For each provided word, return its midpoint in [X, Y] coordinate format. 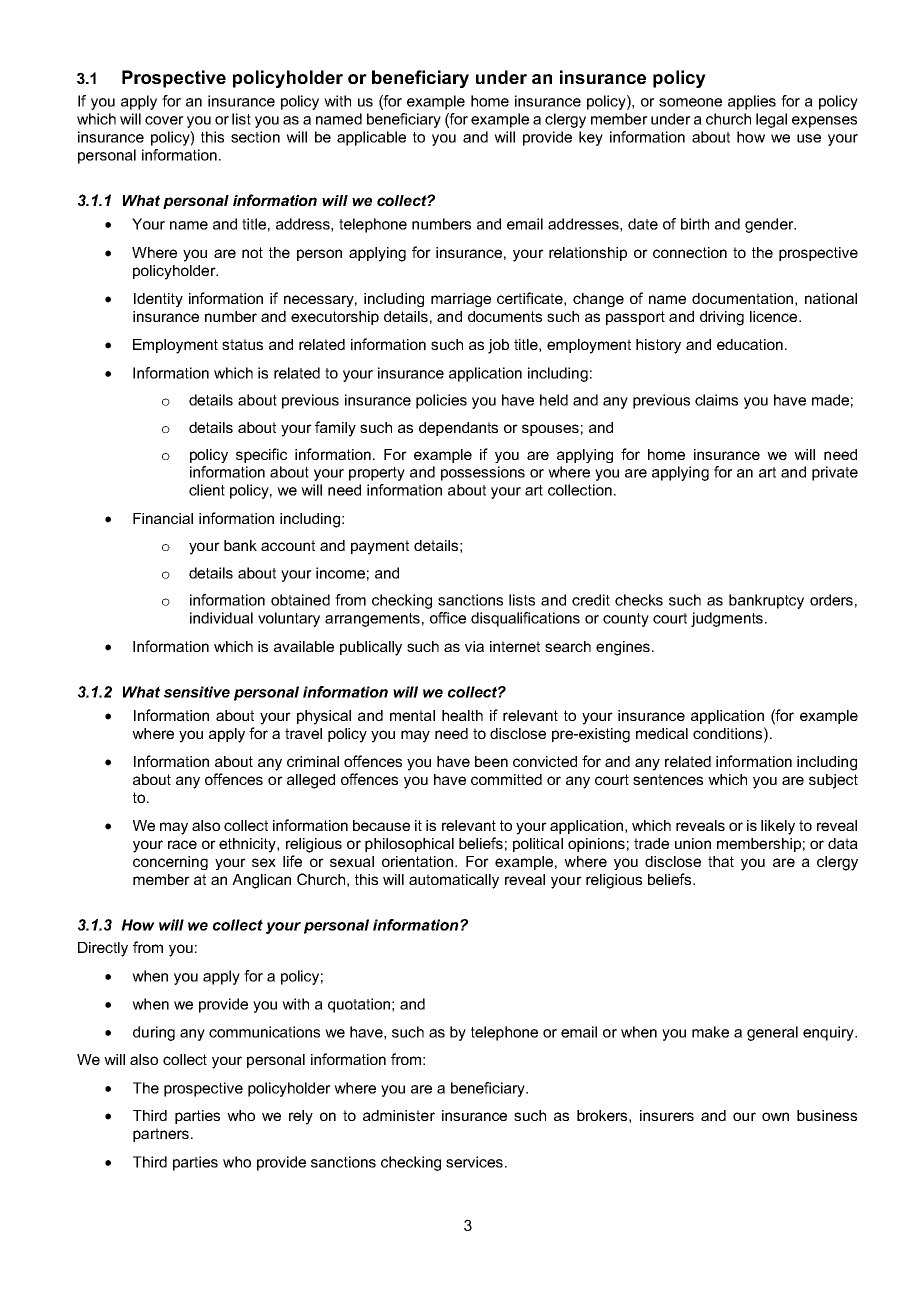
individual [221, 618]
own [775, 1116]
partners [161, 1135]
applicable [371, 138]
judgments [727, 619]
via [474, 646]
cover [164, 120]
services [474, 1162]
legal [771, 120]
